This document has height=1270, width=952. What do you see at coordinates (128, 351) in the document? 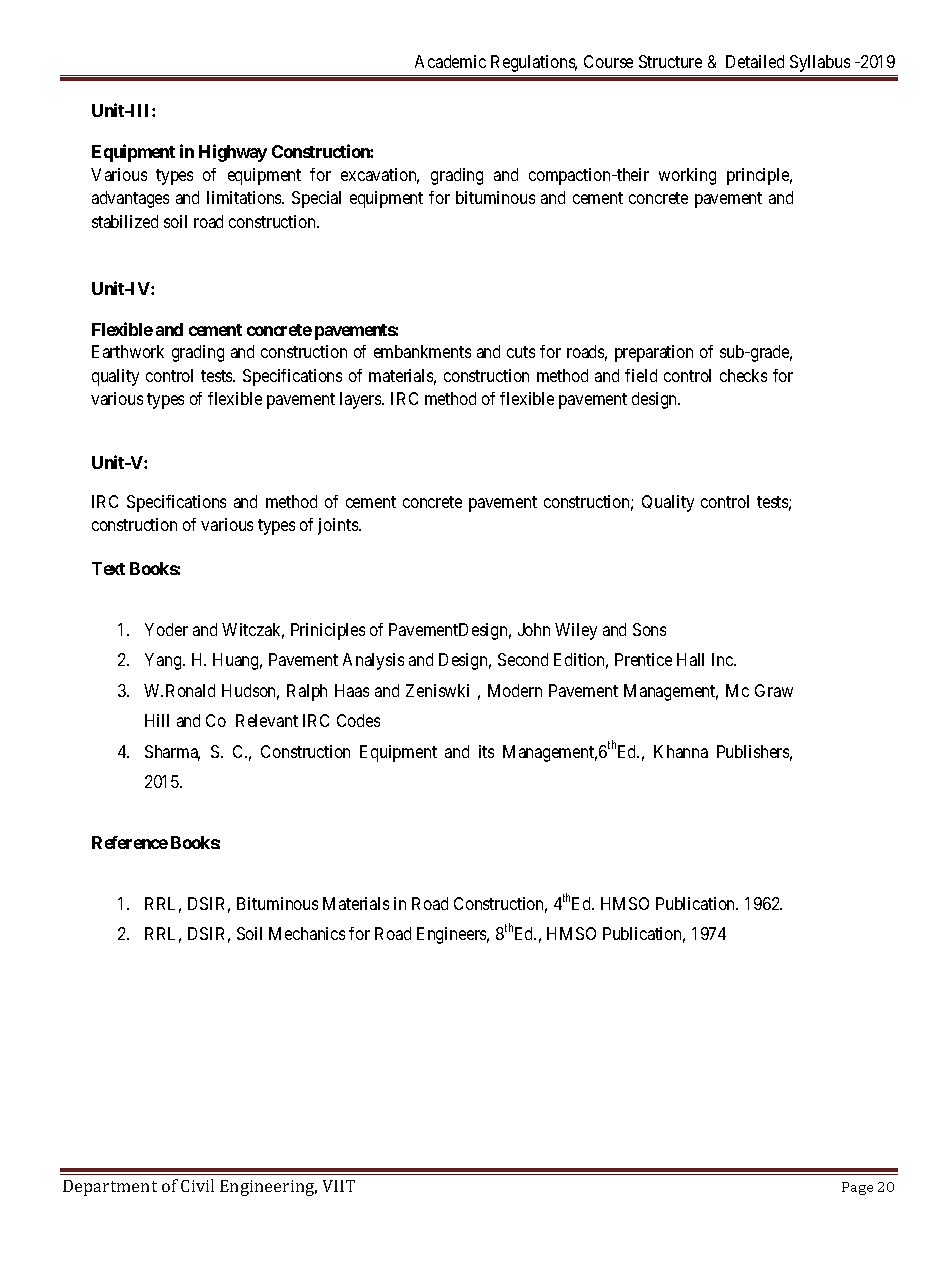
I see `Earthwork` at bounding box center [128, 351].
